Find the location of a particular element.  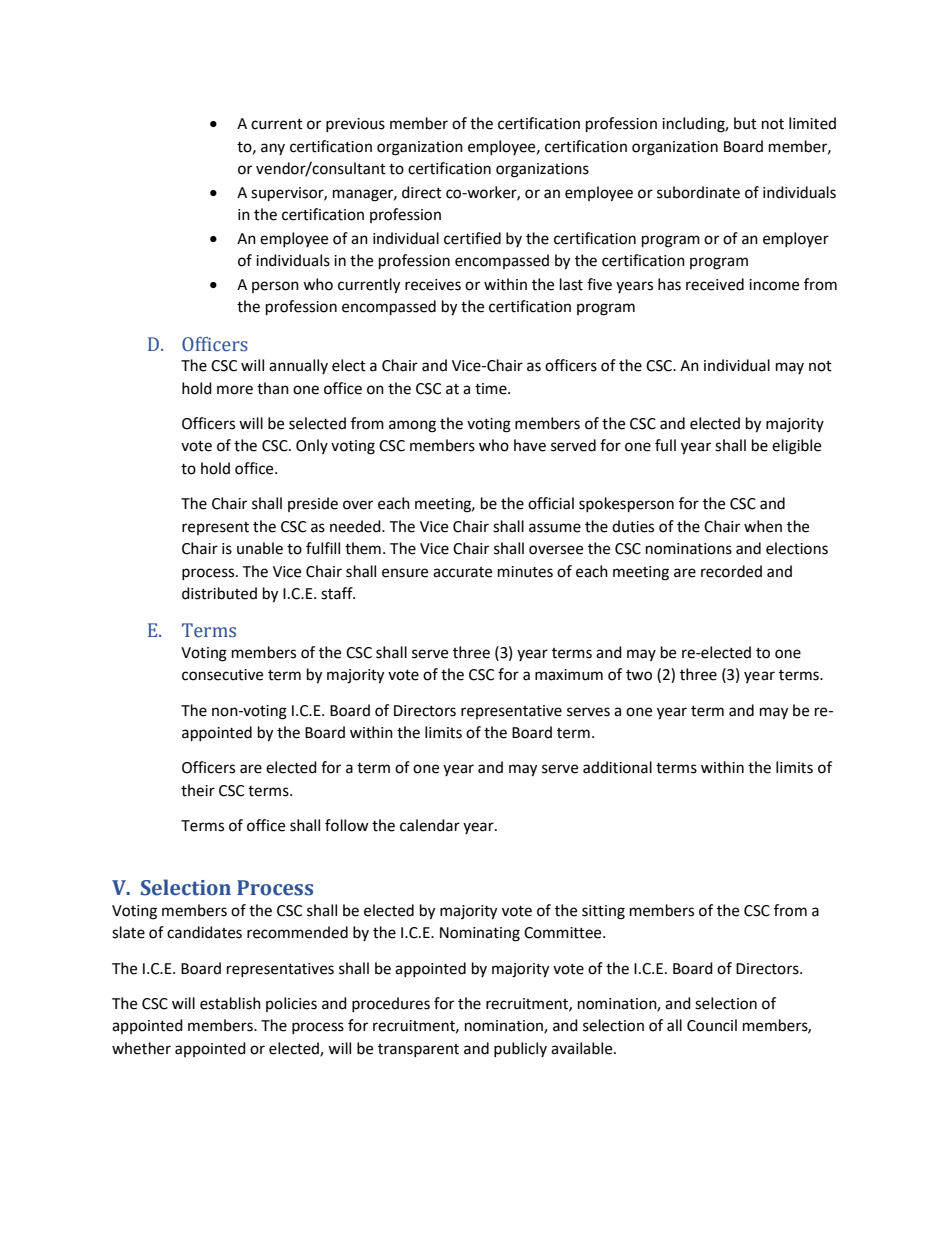

distributed is located at coordinates (219, 593).
